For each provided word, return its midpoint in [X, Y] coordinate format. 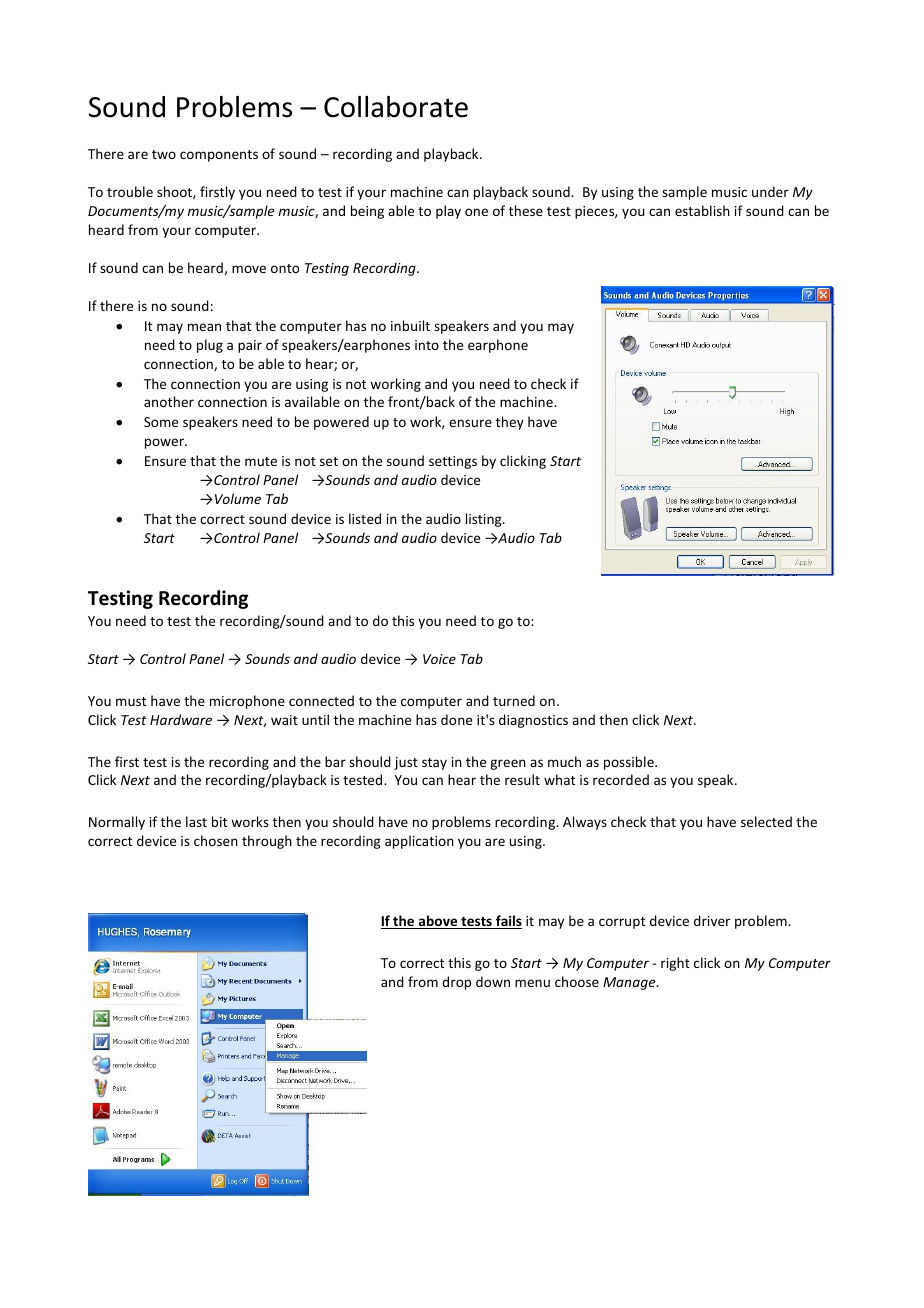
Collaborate [396, 107]
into [427, 345]
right [675, 964]
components [219, 156]
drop [456, 983]
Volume [238, 498]
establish [702, 210]
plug [210, 346]
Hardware [181, 719]
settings [453, 462]
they [510, 423]
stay [434, 764]
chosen [216, 840]
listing [485, 520]
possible [630, 763]
